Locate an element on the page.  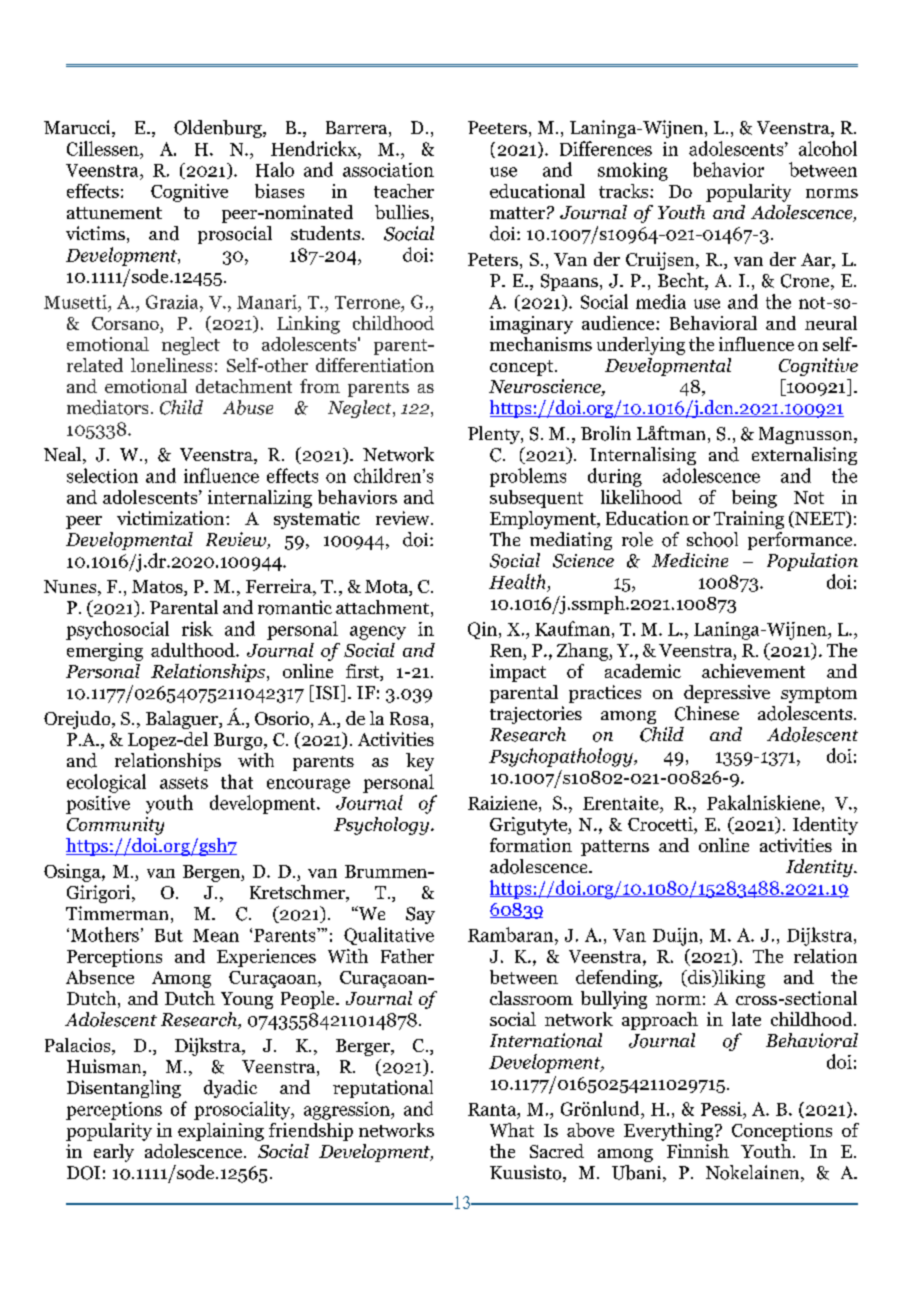
association is located at coordinates (388, 170).
